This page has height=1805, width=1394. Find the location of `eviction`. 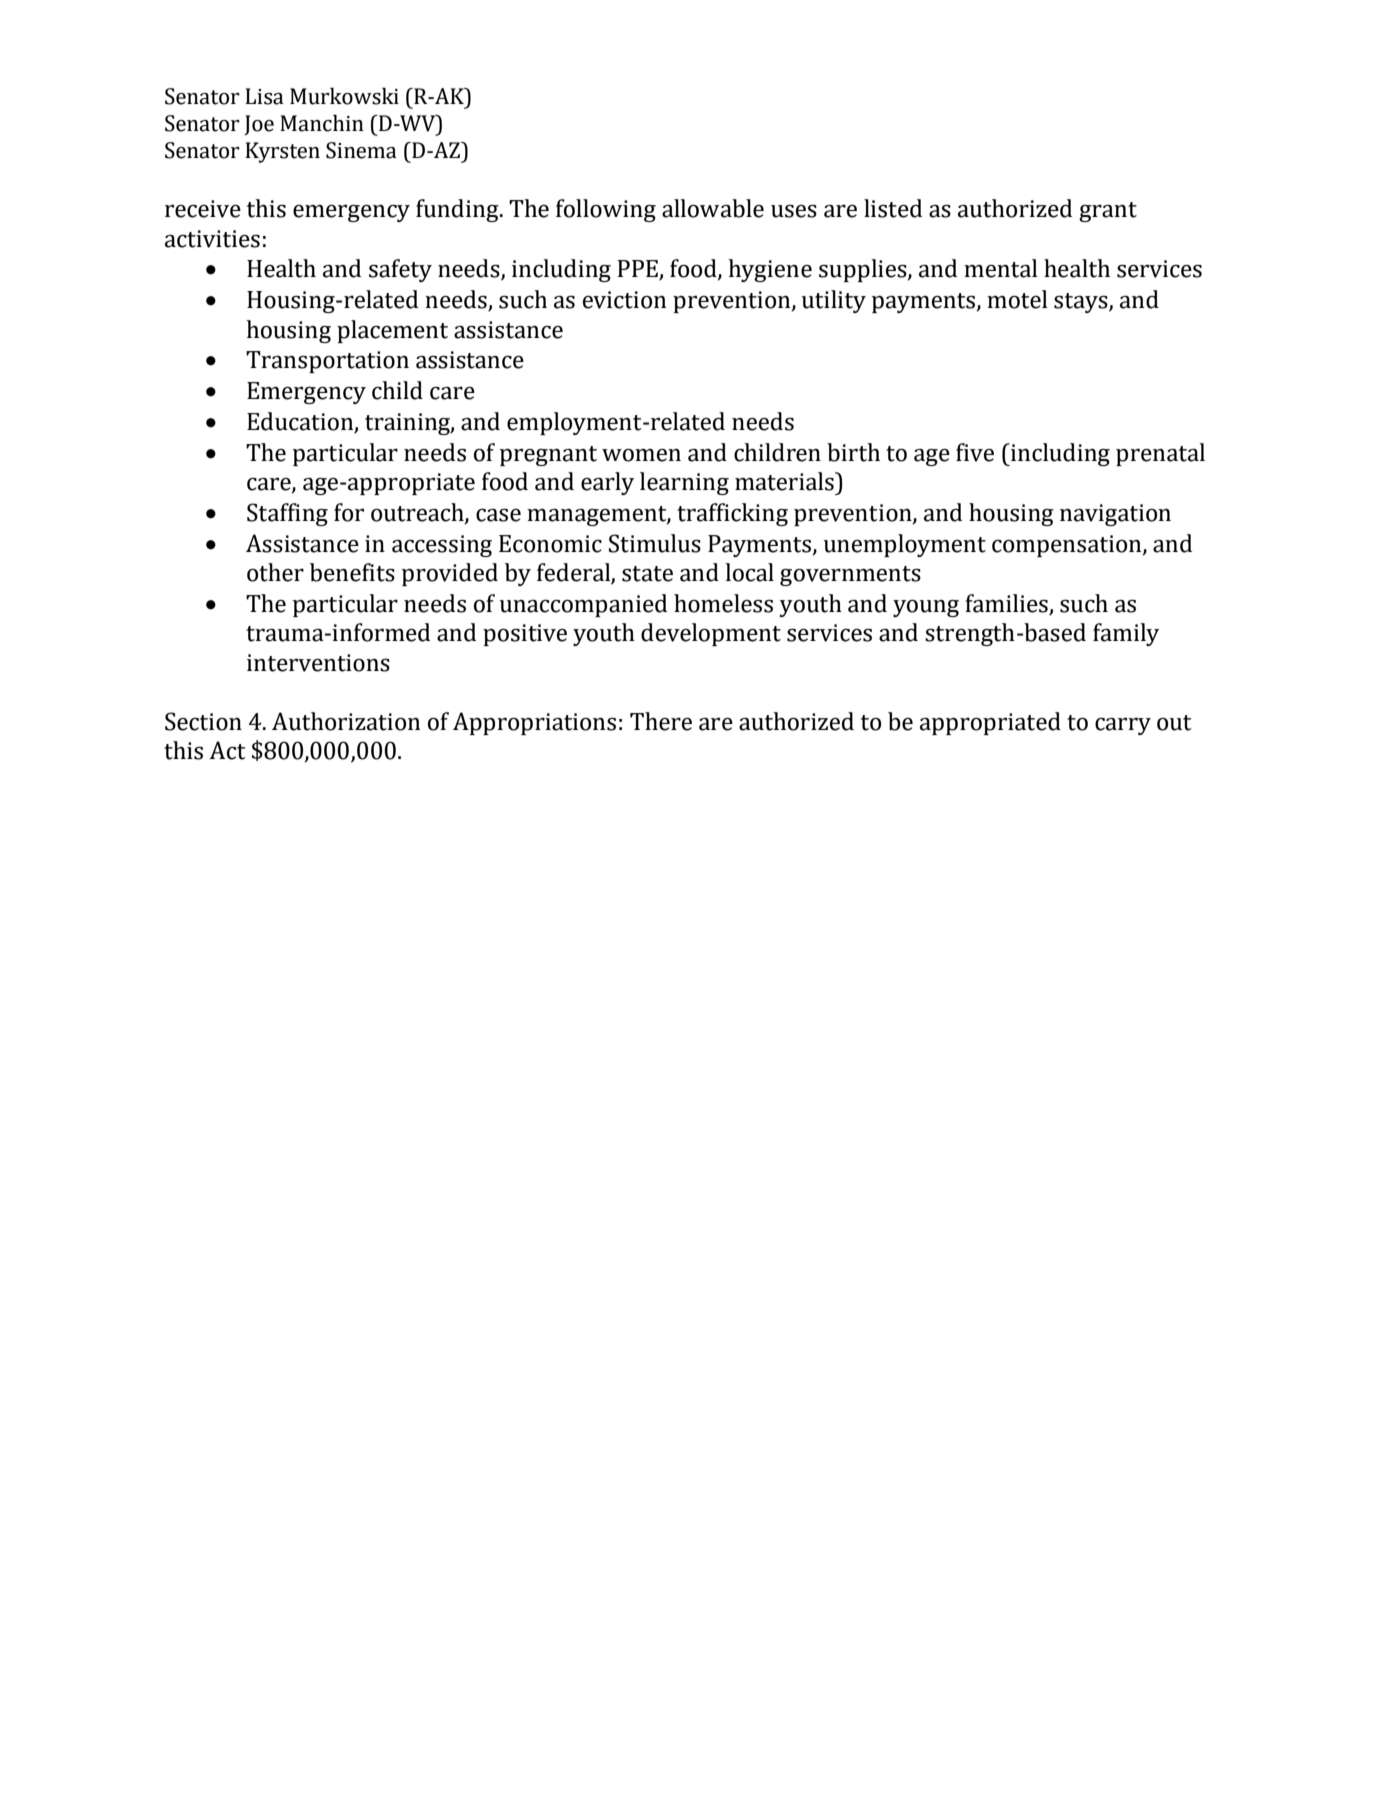

eviction is located at coordinates (624, 300).
